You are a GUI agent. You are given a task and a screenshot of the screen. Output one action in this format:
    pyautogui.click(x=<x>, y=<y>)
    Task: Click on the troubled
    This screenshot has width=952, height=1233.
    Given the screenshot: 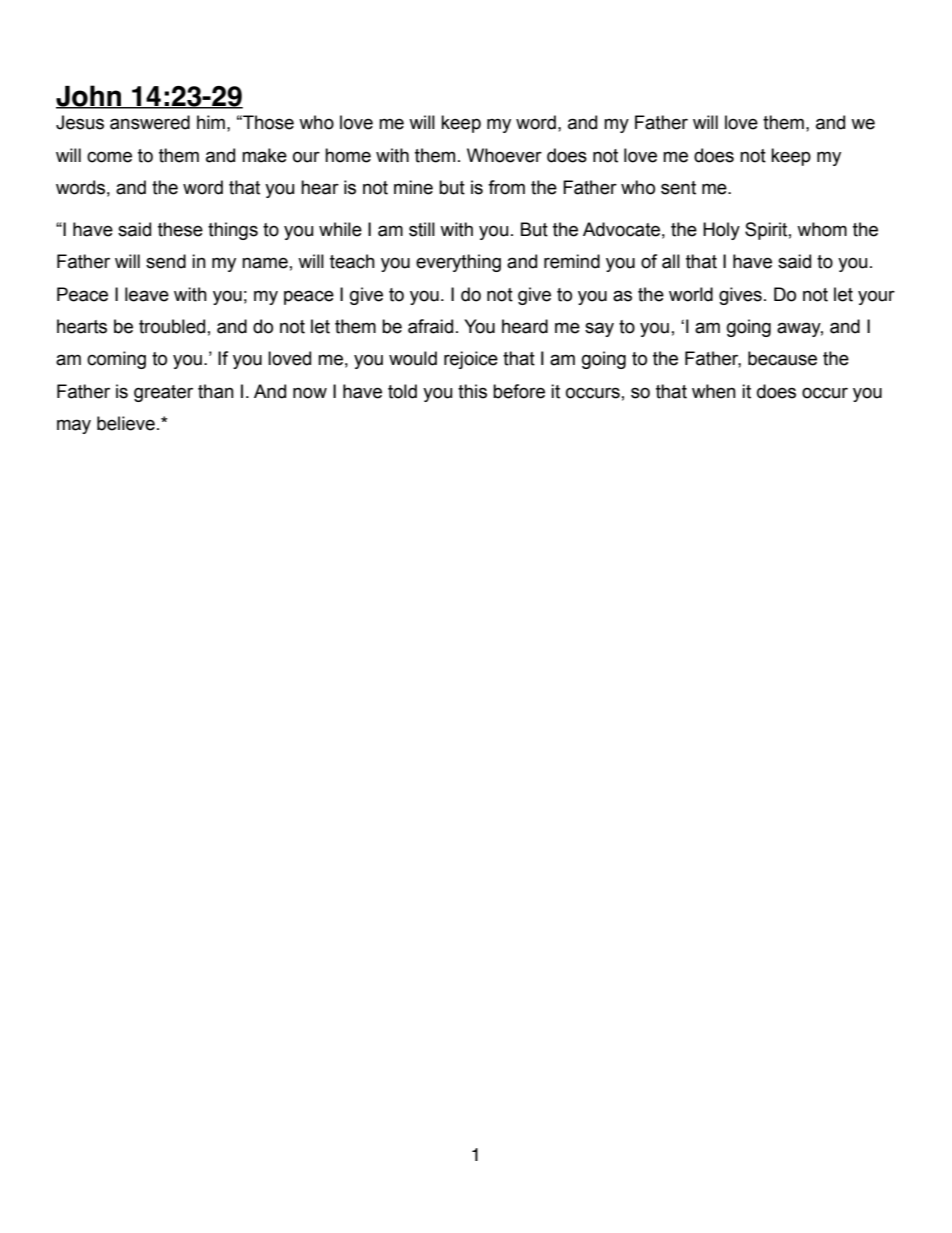 What is the action you would take?
    pyautogui.click(x=172, y=326)
